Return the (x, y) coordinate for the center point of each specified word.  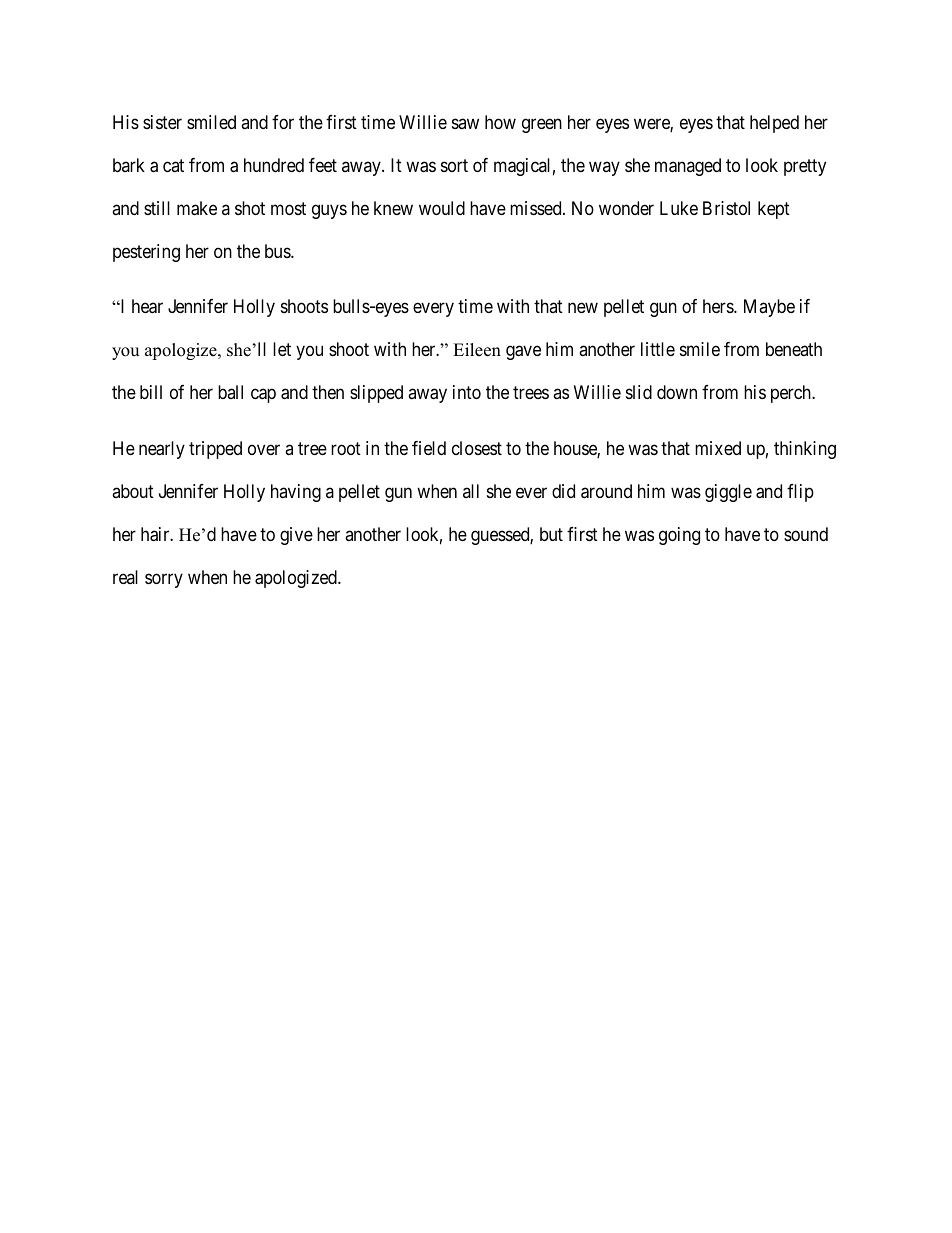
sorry (164, 580)
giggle (728, 493)
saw (465, 123)
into (467, 392)
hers (719, 306)
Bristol (726, 208)
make (197, 208)
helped (774, 124)
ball (230, 392)
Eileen (477, 350)
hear (147, 306)
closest (477, 448)
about (133, 491)
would (442, 208)
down (677, 392)
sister (162, 122)
